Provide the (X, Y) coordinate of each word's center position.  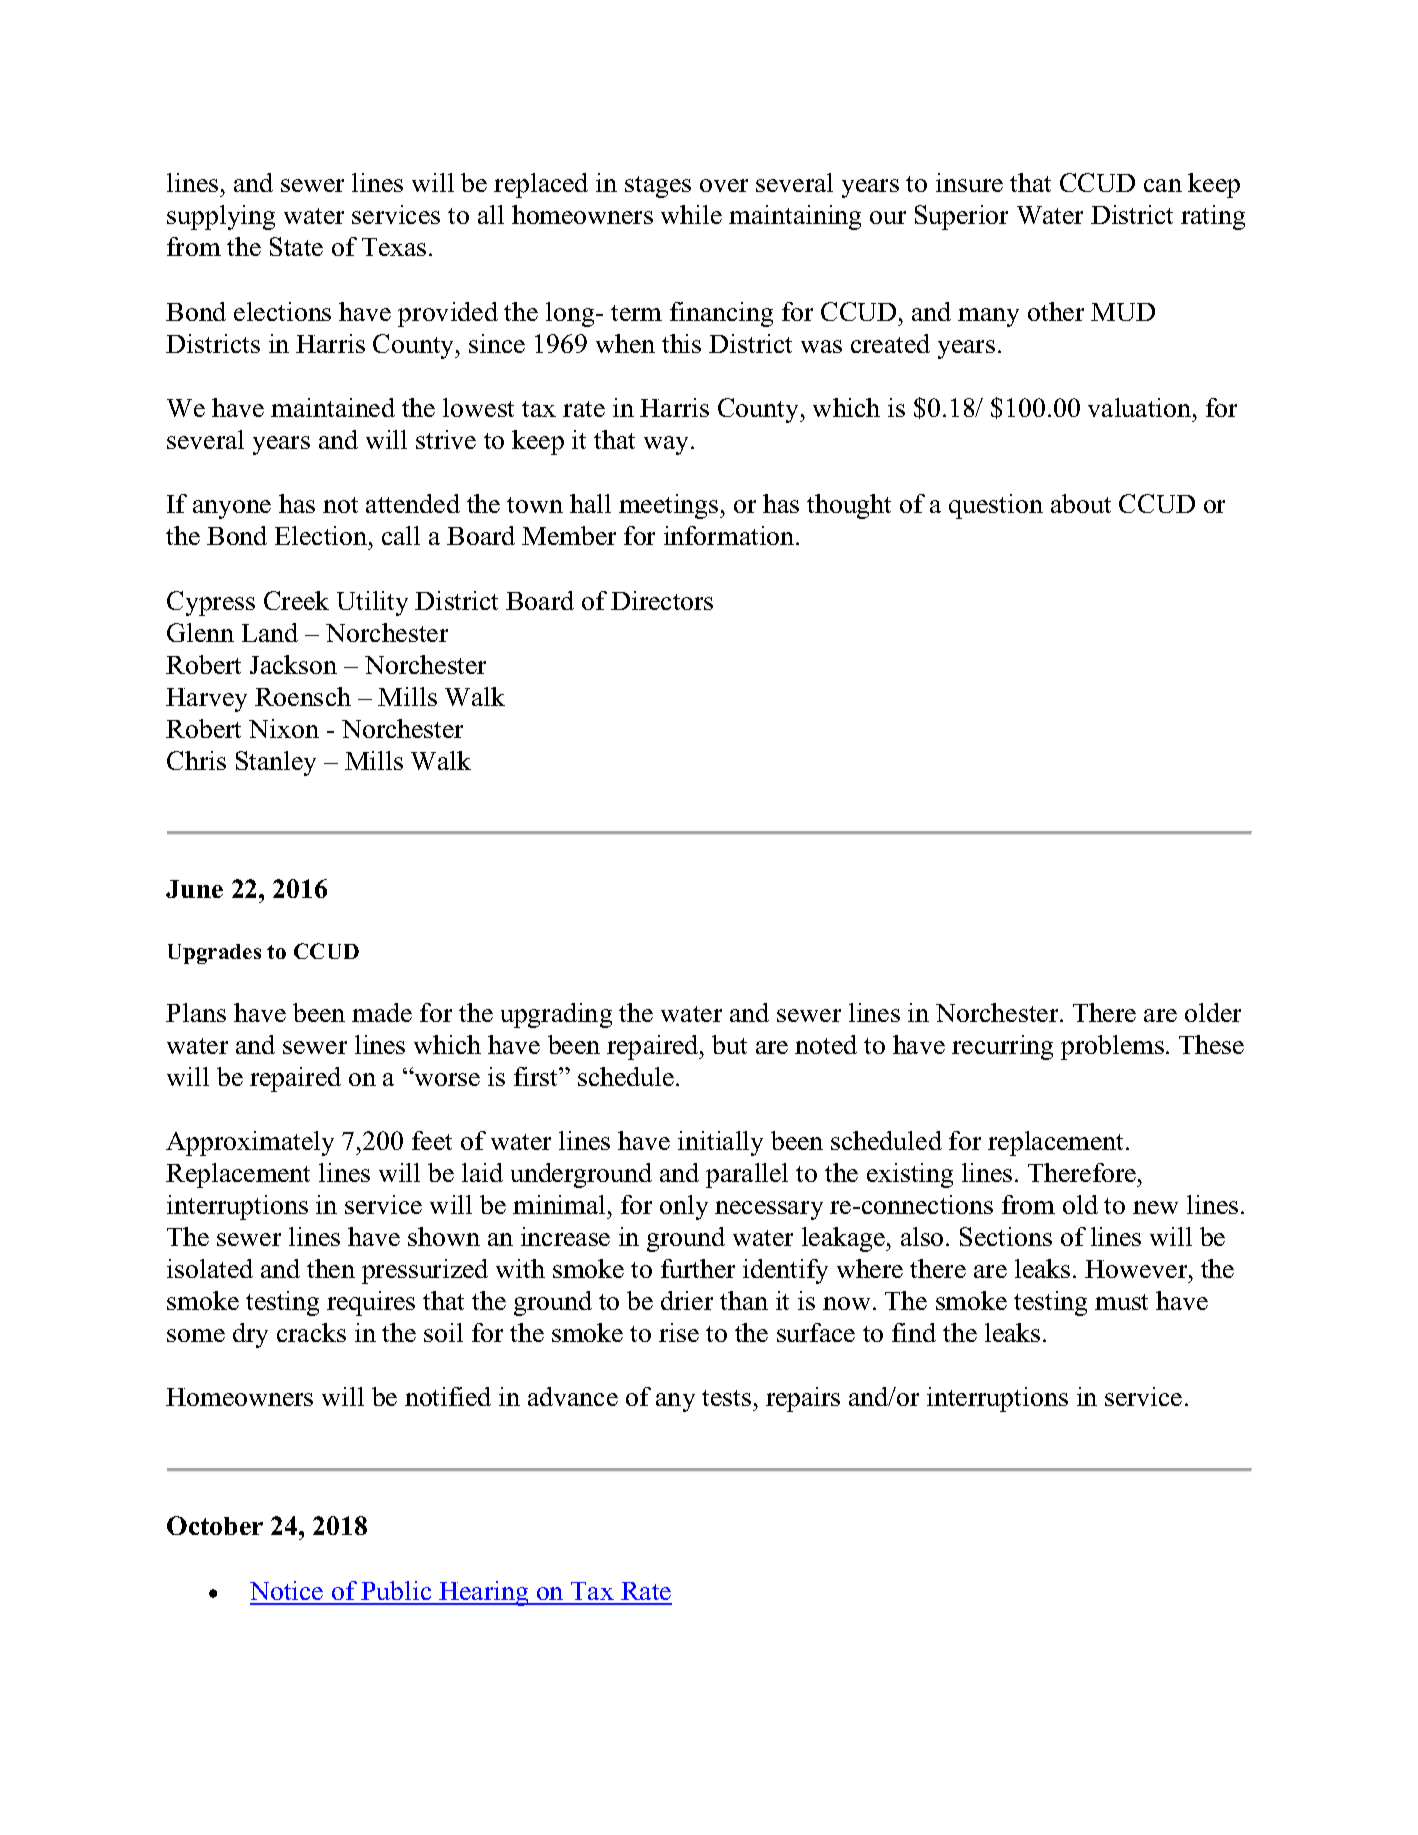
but (729, 1044)
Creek (296, 600)
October (215, 1525)
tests (726, 1398)
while (691, 214)
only (684, 1207)
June (194, 889)
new (1155, 1207)
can (1163, 185)
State (296, 246)
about (1081, 503)
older (1213, 1012)
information (730, 535)
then (331, 1268)
